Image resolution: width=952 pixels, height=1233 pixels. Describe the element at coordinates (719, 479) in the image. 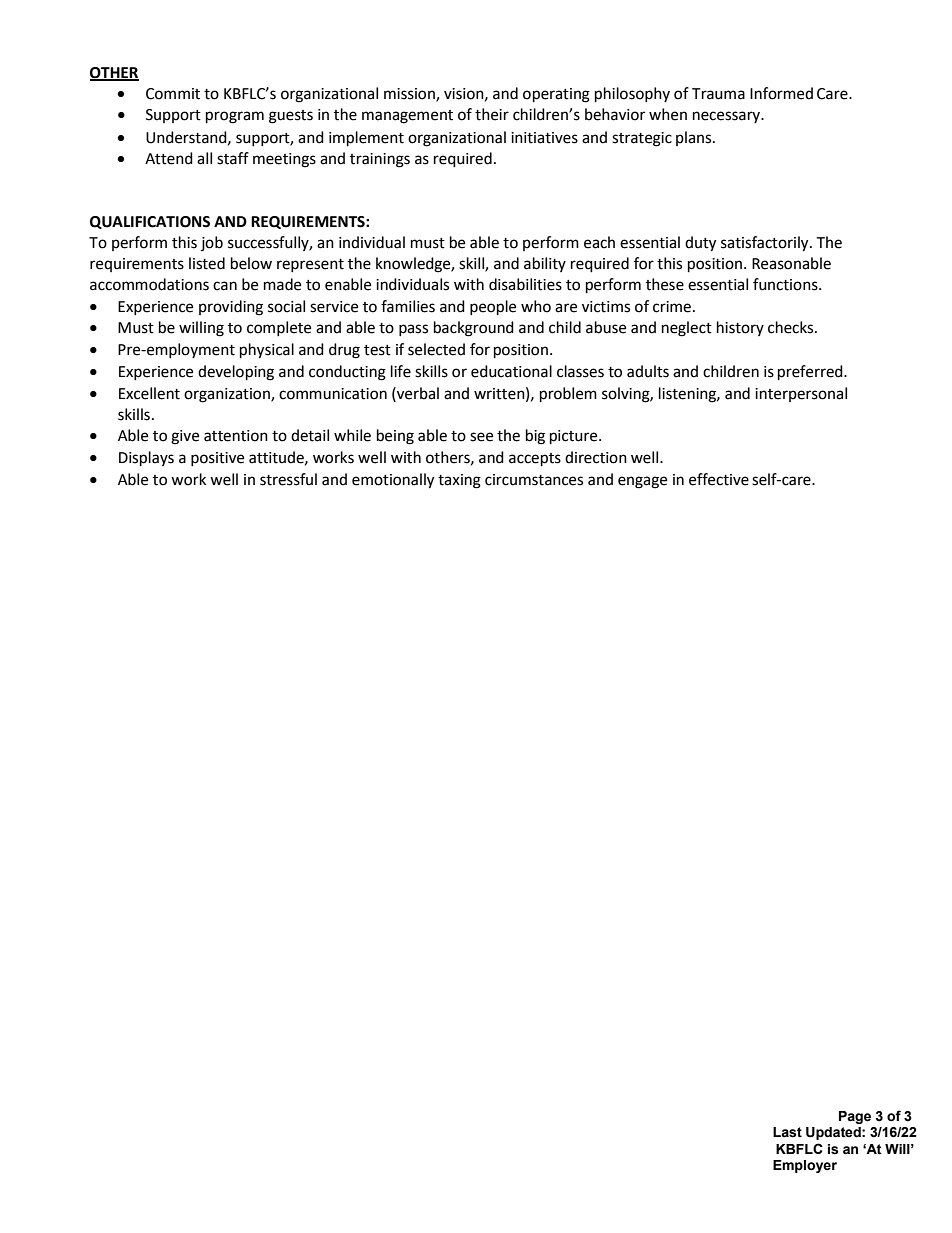

I see `effective` at that location.
